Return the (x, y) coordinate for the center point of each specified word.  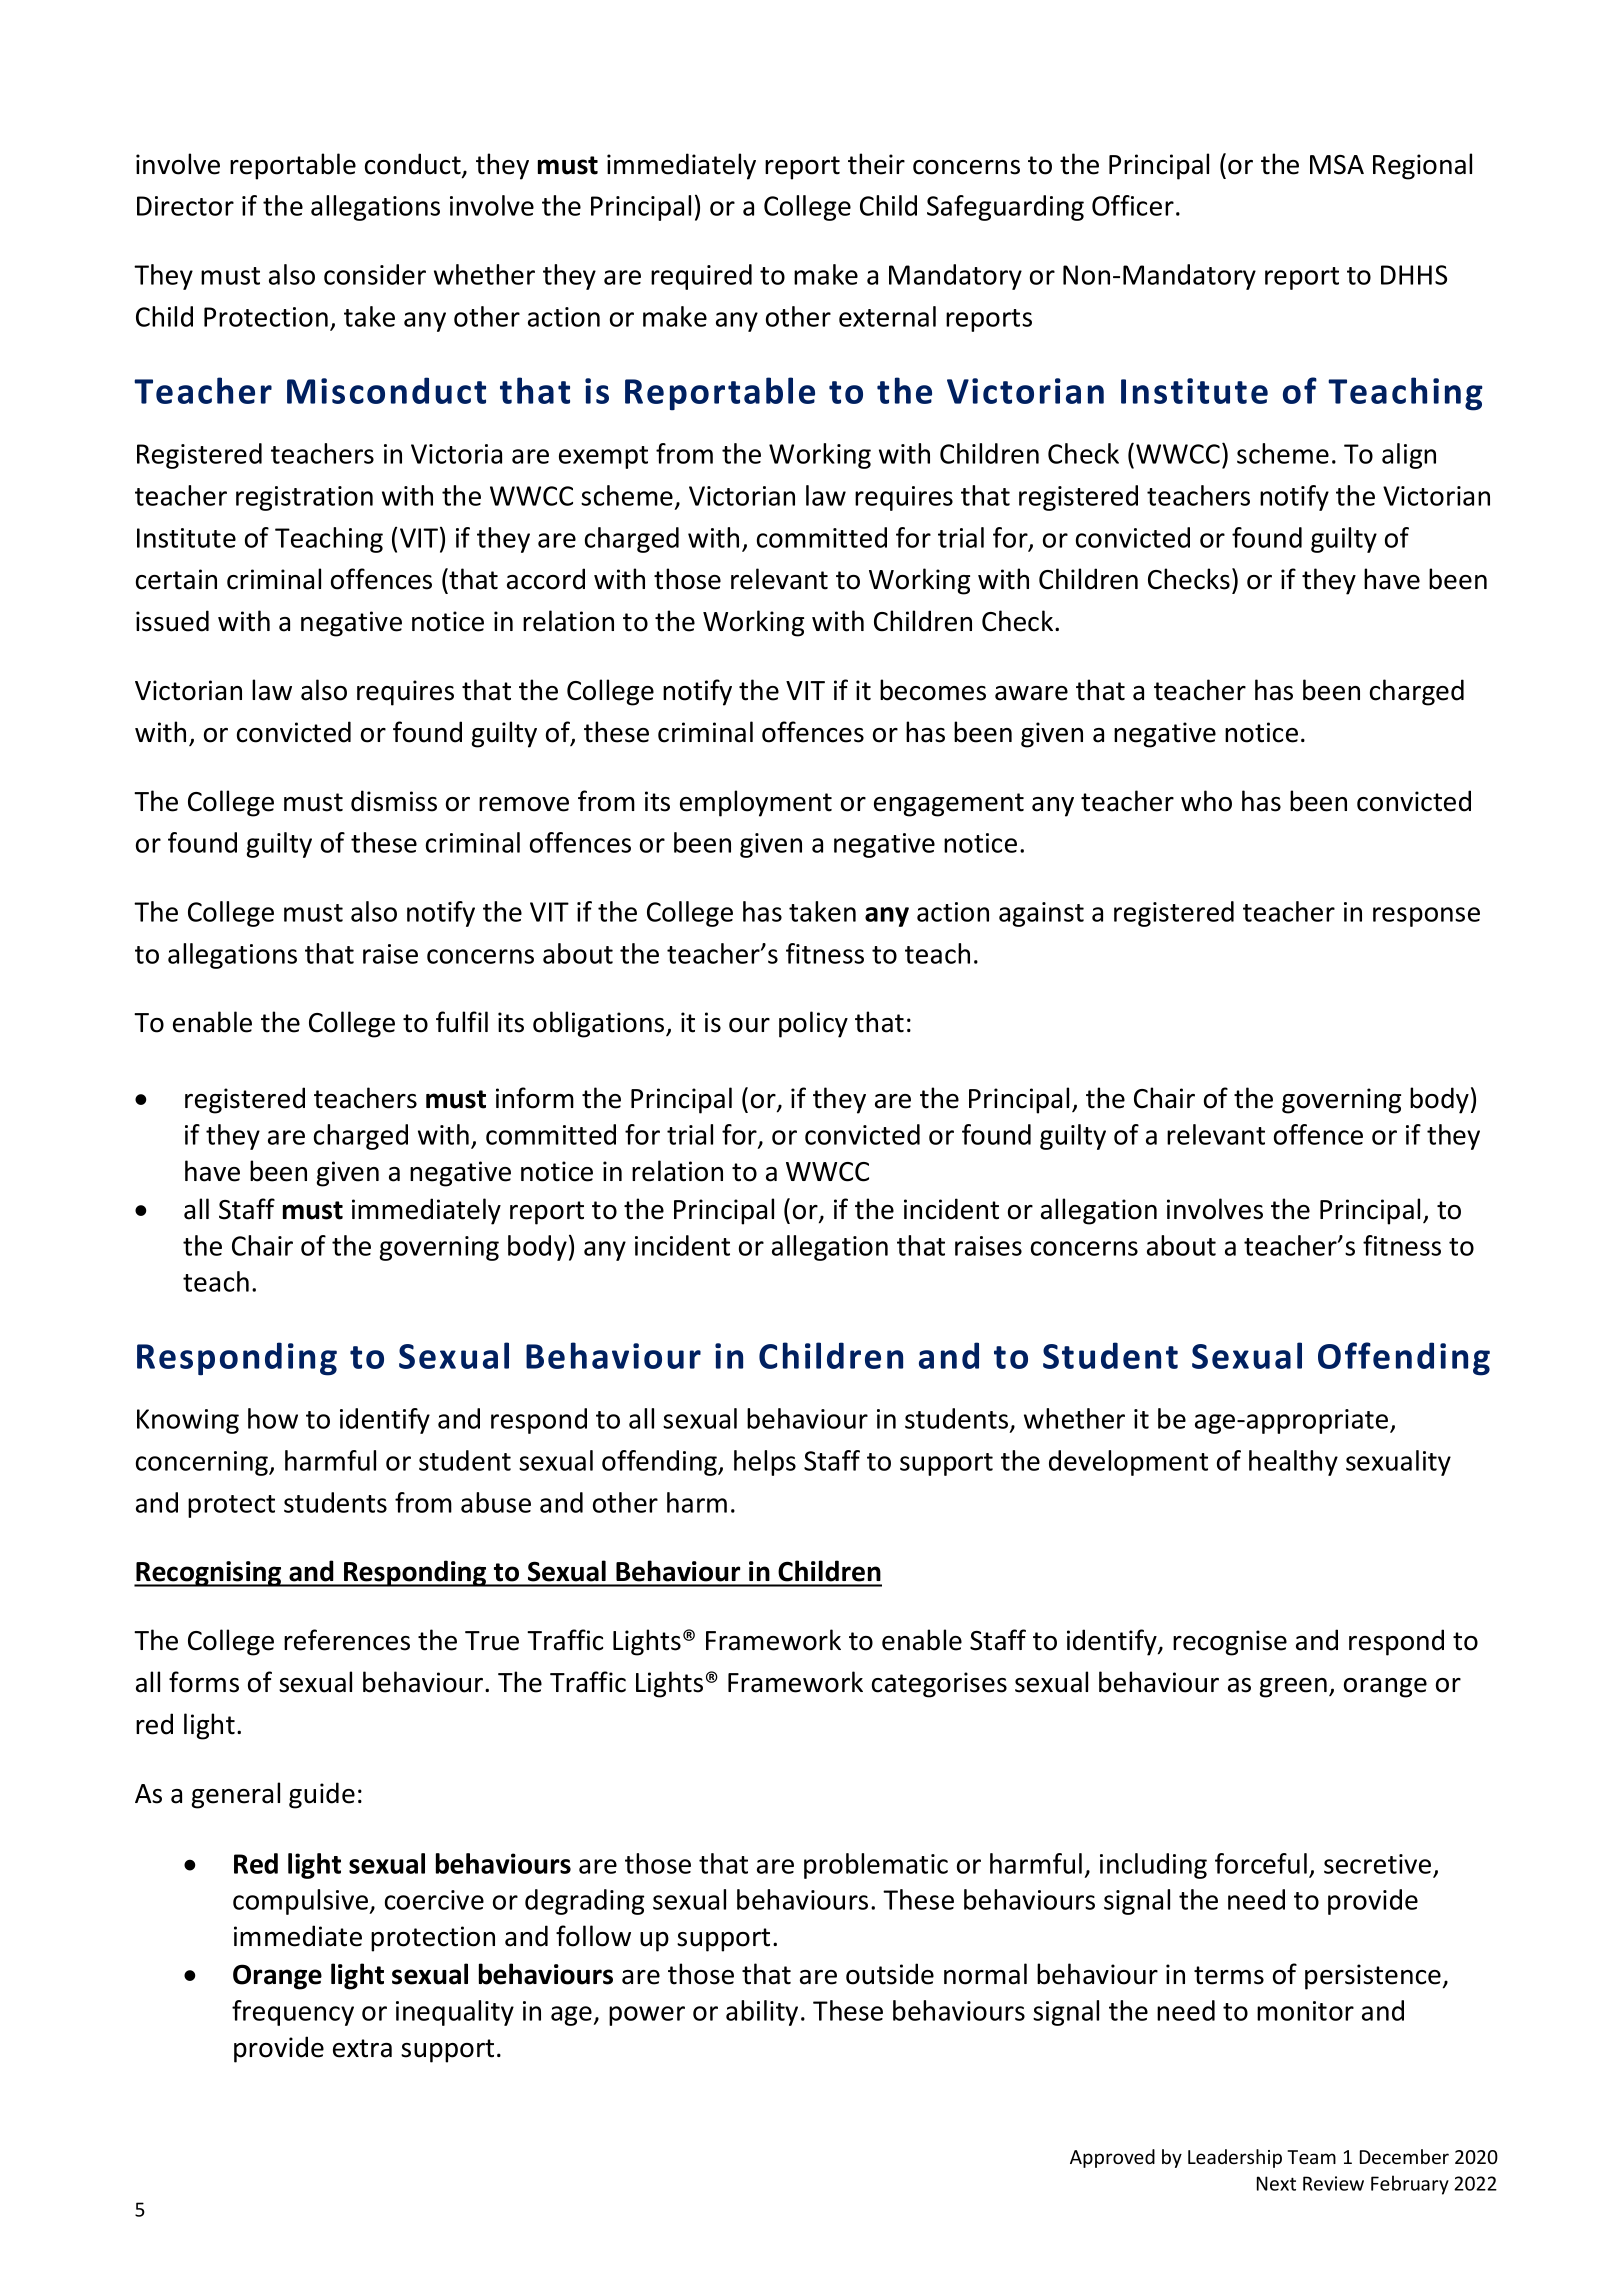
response (1426, 917)
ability (762, 2013)
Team (1311, 2157)
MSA (1337, 165)
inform (535, 1098)
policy (813, 1024)
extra (362, 2048)
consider (375, 274)
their (876, 164)
